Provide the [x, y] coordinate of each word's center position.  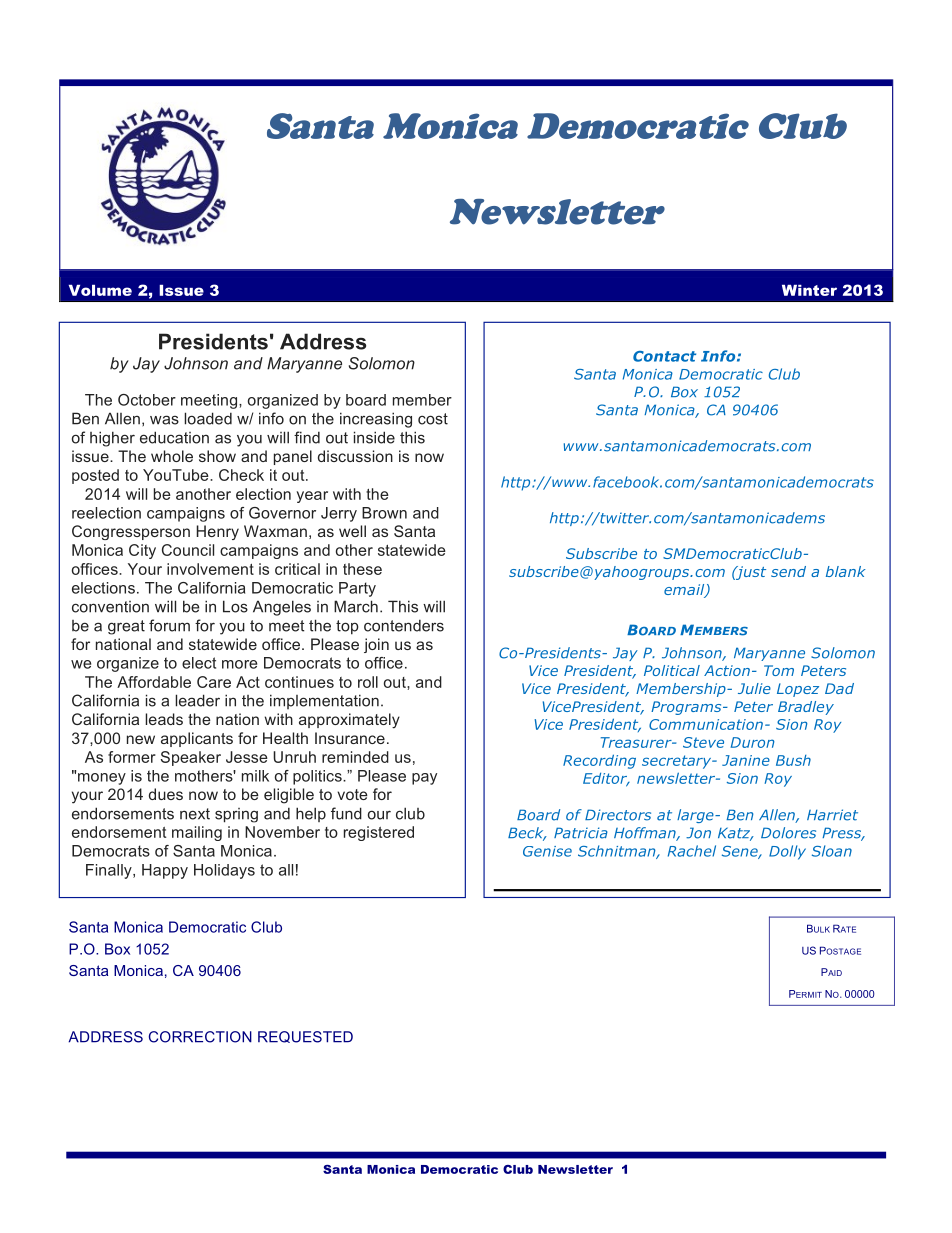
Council [188, 550]
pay [424, 779]
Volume [100, 290]
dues [166, 794]
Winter [809, 290]
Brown [384, 513]
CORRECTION [200, 1037]
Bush [793, 760]
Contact [664, 356]
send [788, 571]
